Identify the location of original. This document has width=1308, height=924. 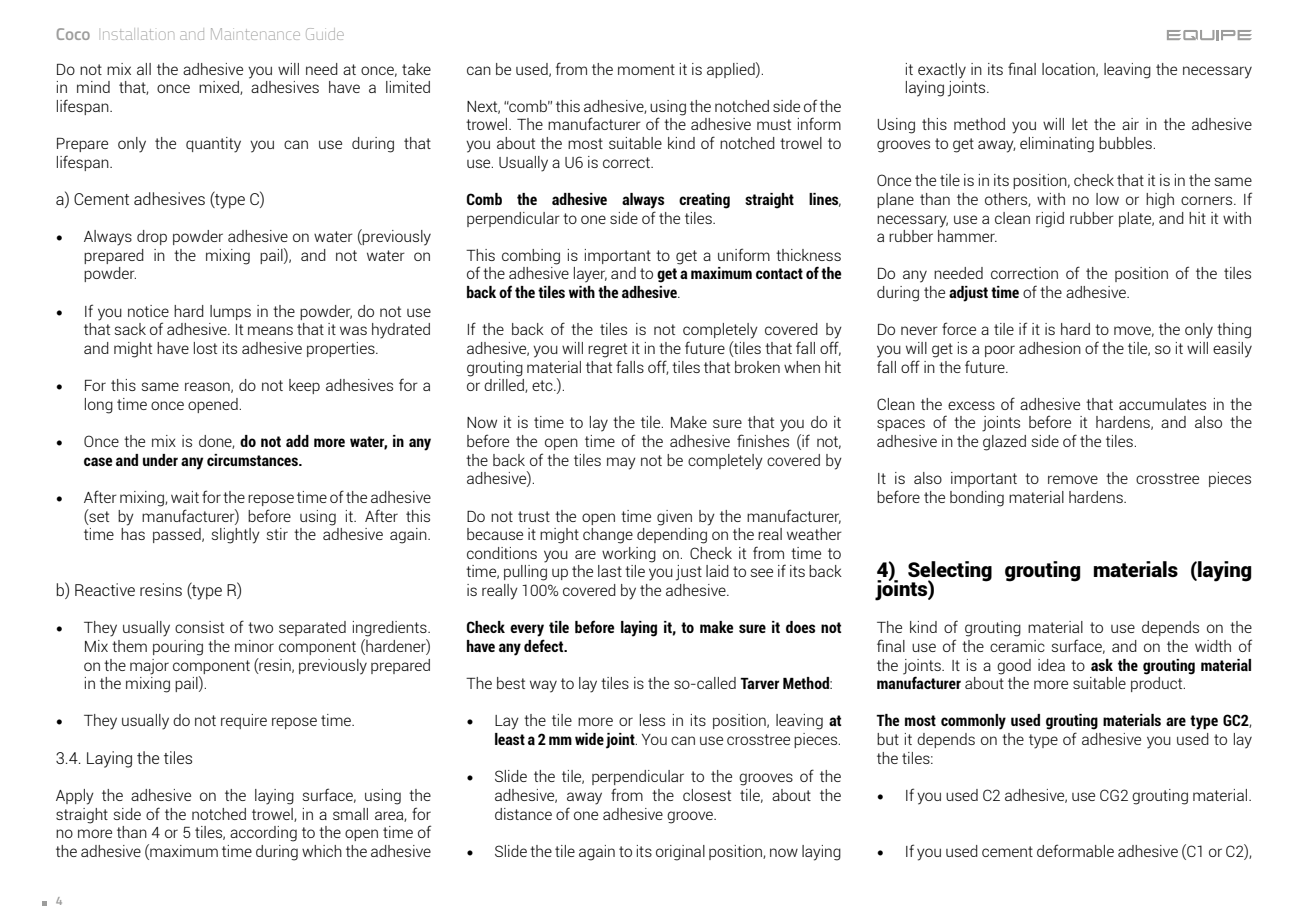
(680, 853).
